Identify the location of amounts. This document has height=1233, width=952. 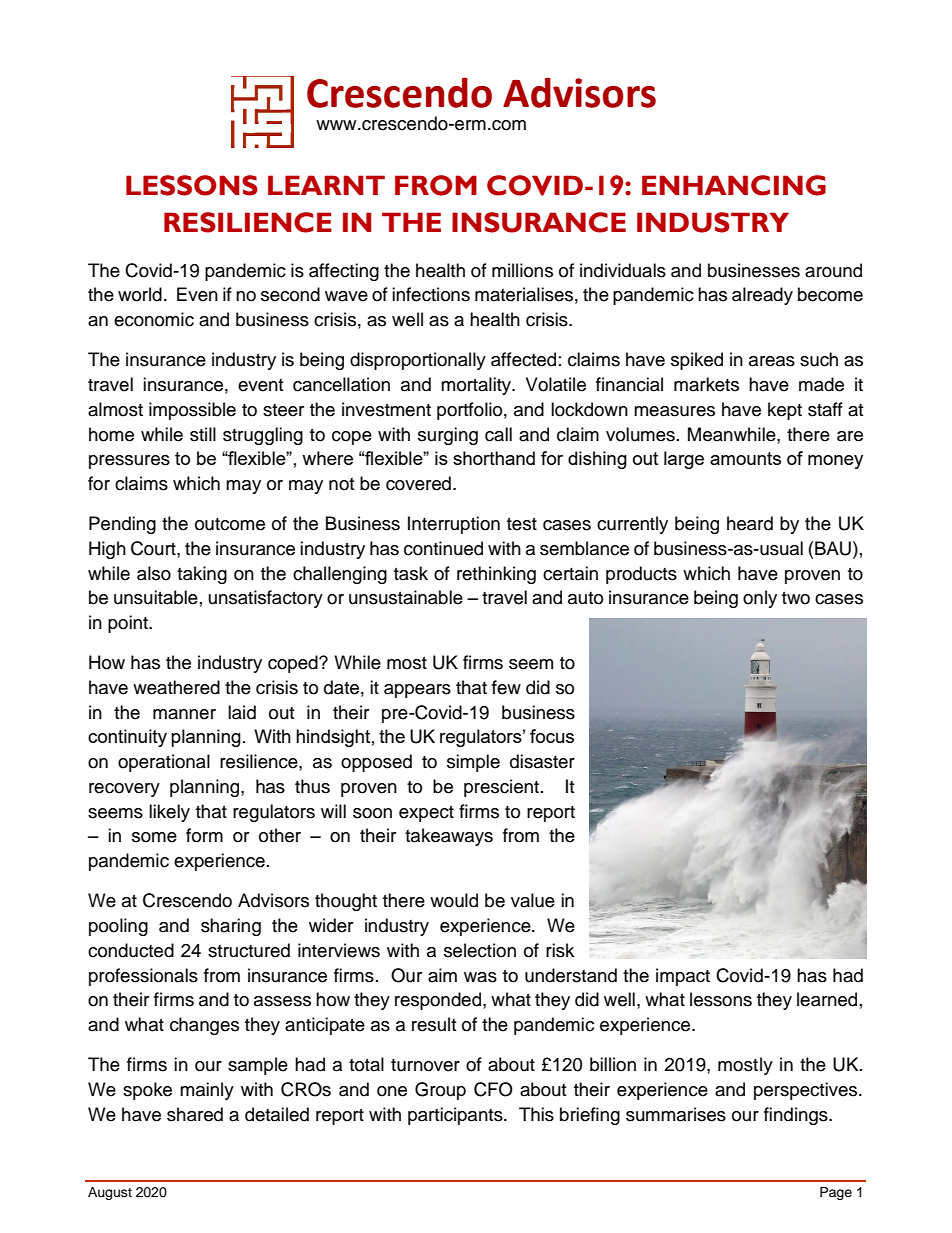
(745, 458).
